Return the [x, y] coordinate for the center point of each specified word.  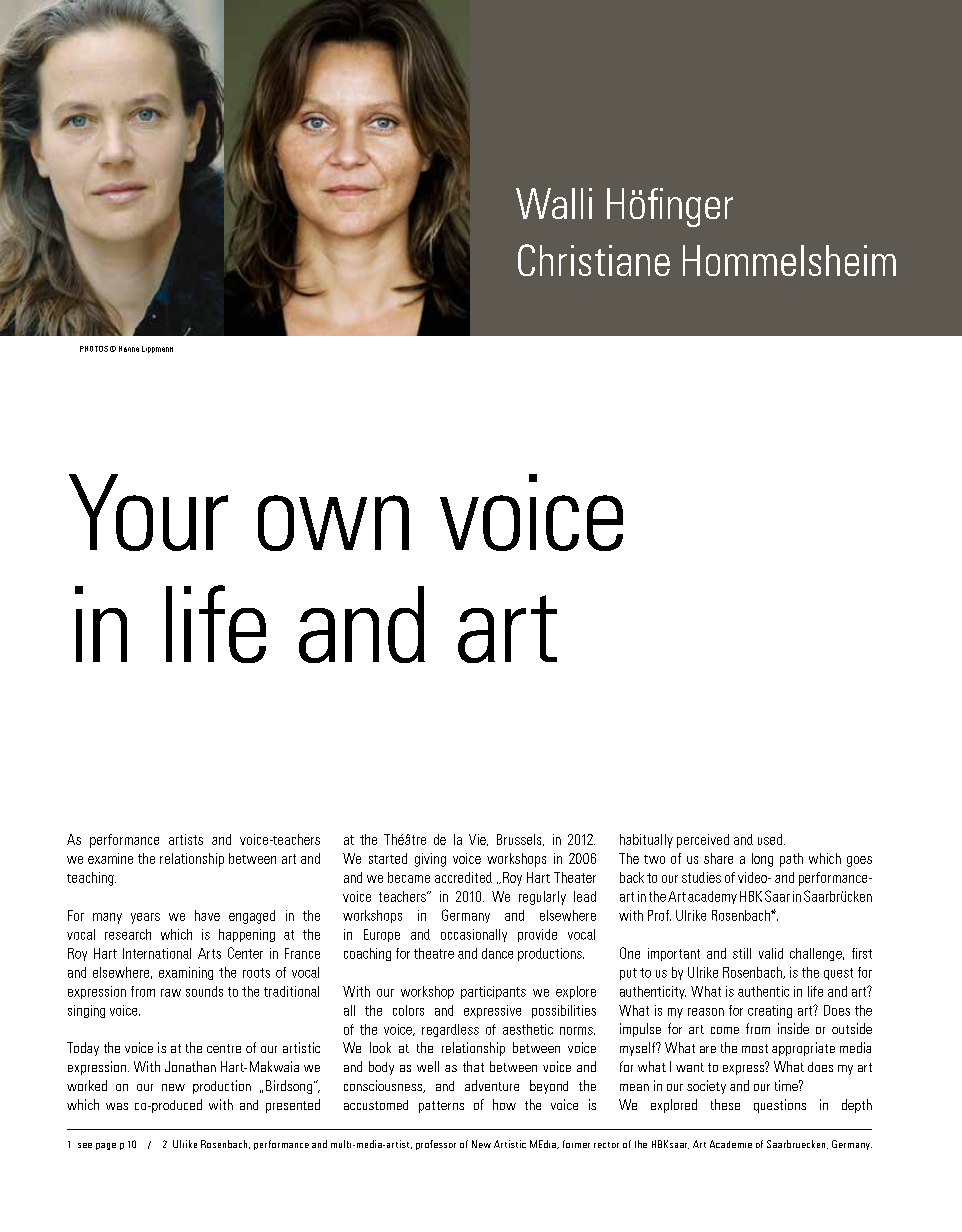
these [725, 1104]
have [207, 915]
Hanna [129, 349]
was [117, 1106]
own [333, 523]
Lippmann [157, 349]
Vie [478, 840]
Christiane [594, 260]
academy [712, 897]
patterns [441, 1107]
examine [110, 858]
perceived [703, 841]
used [771, 839]
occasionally [474, 935]
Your [148, 512]
